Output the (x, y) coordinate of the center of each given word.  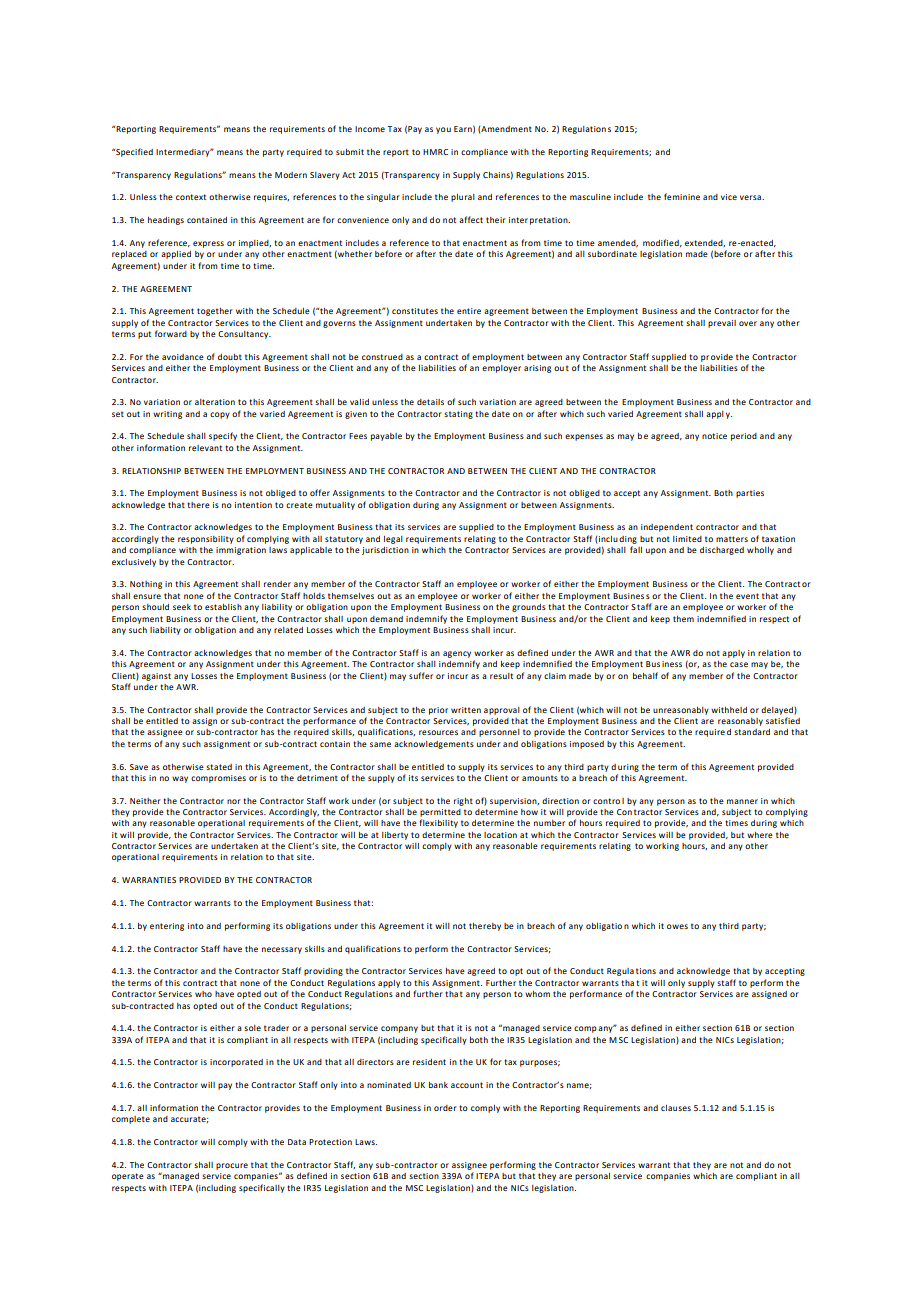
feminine (682, 196)
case (739, 664)
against (156, 677)
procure (232, 1166)
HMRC (435, 152)
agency (457, 654)
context (191, 197)
